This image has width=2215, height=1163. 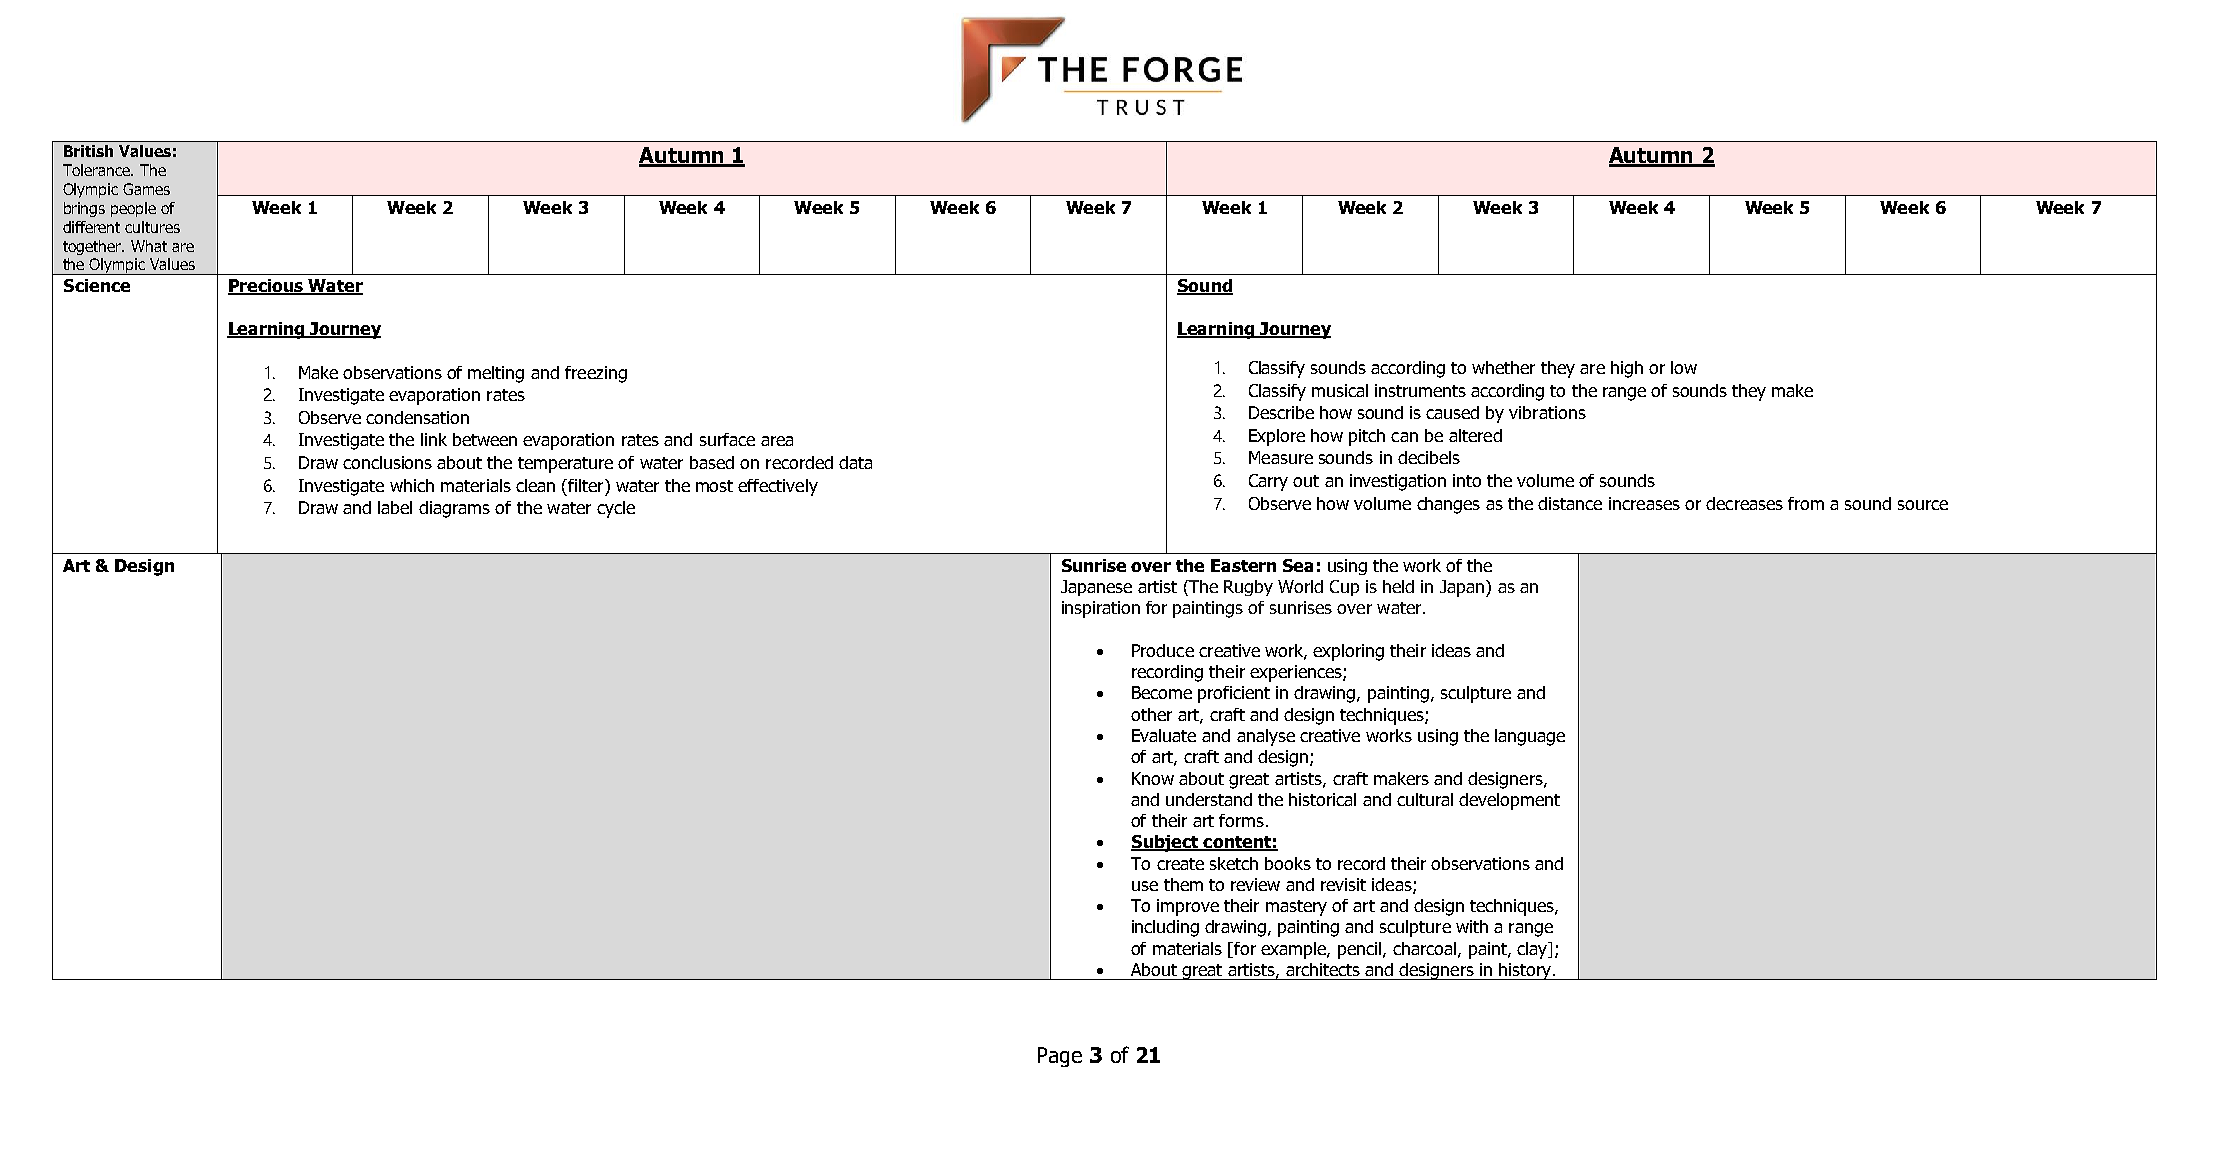 What do you see at coordinates (1398, 586) in the image?
I see `held` at bounding box center [1398, 586].
